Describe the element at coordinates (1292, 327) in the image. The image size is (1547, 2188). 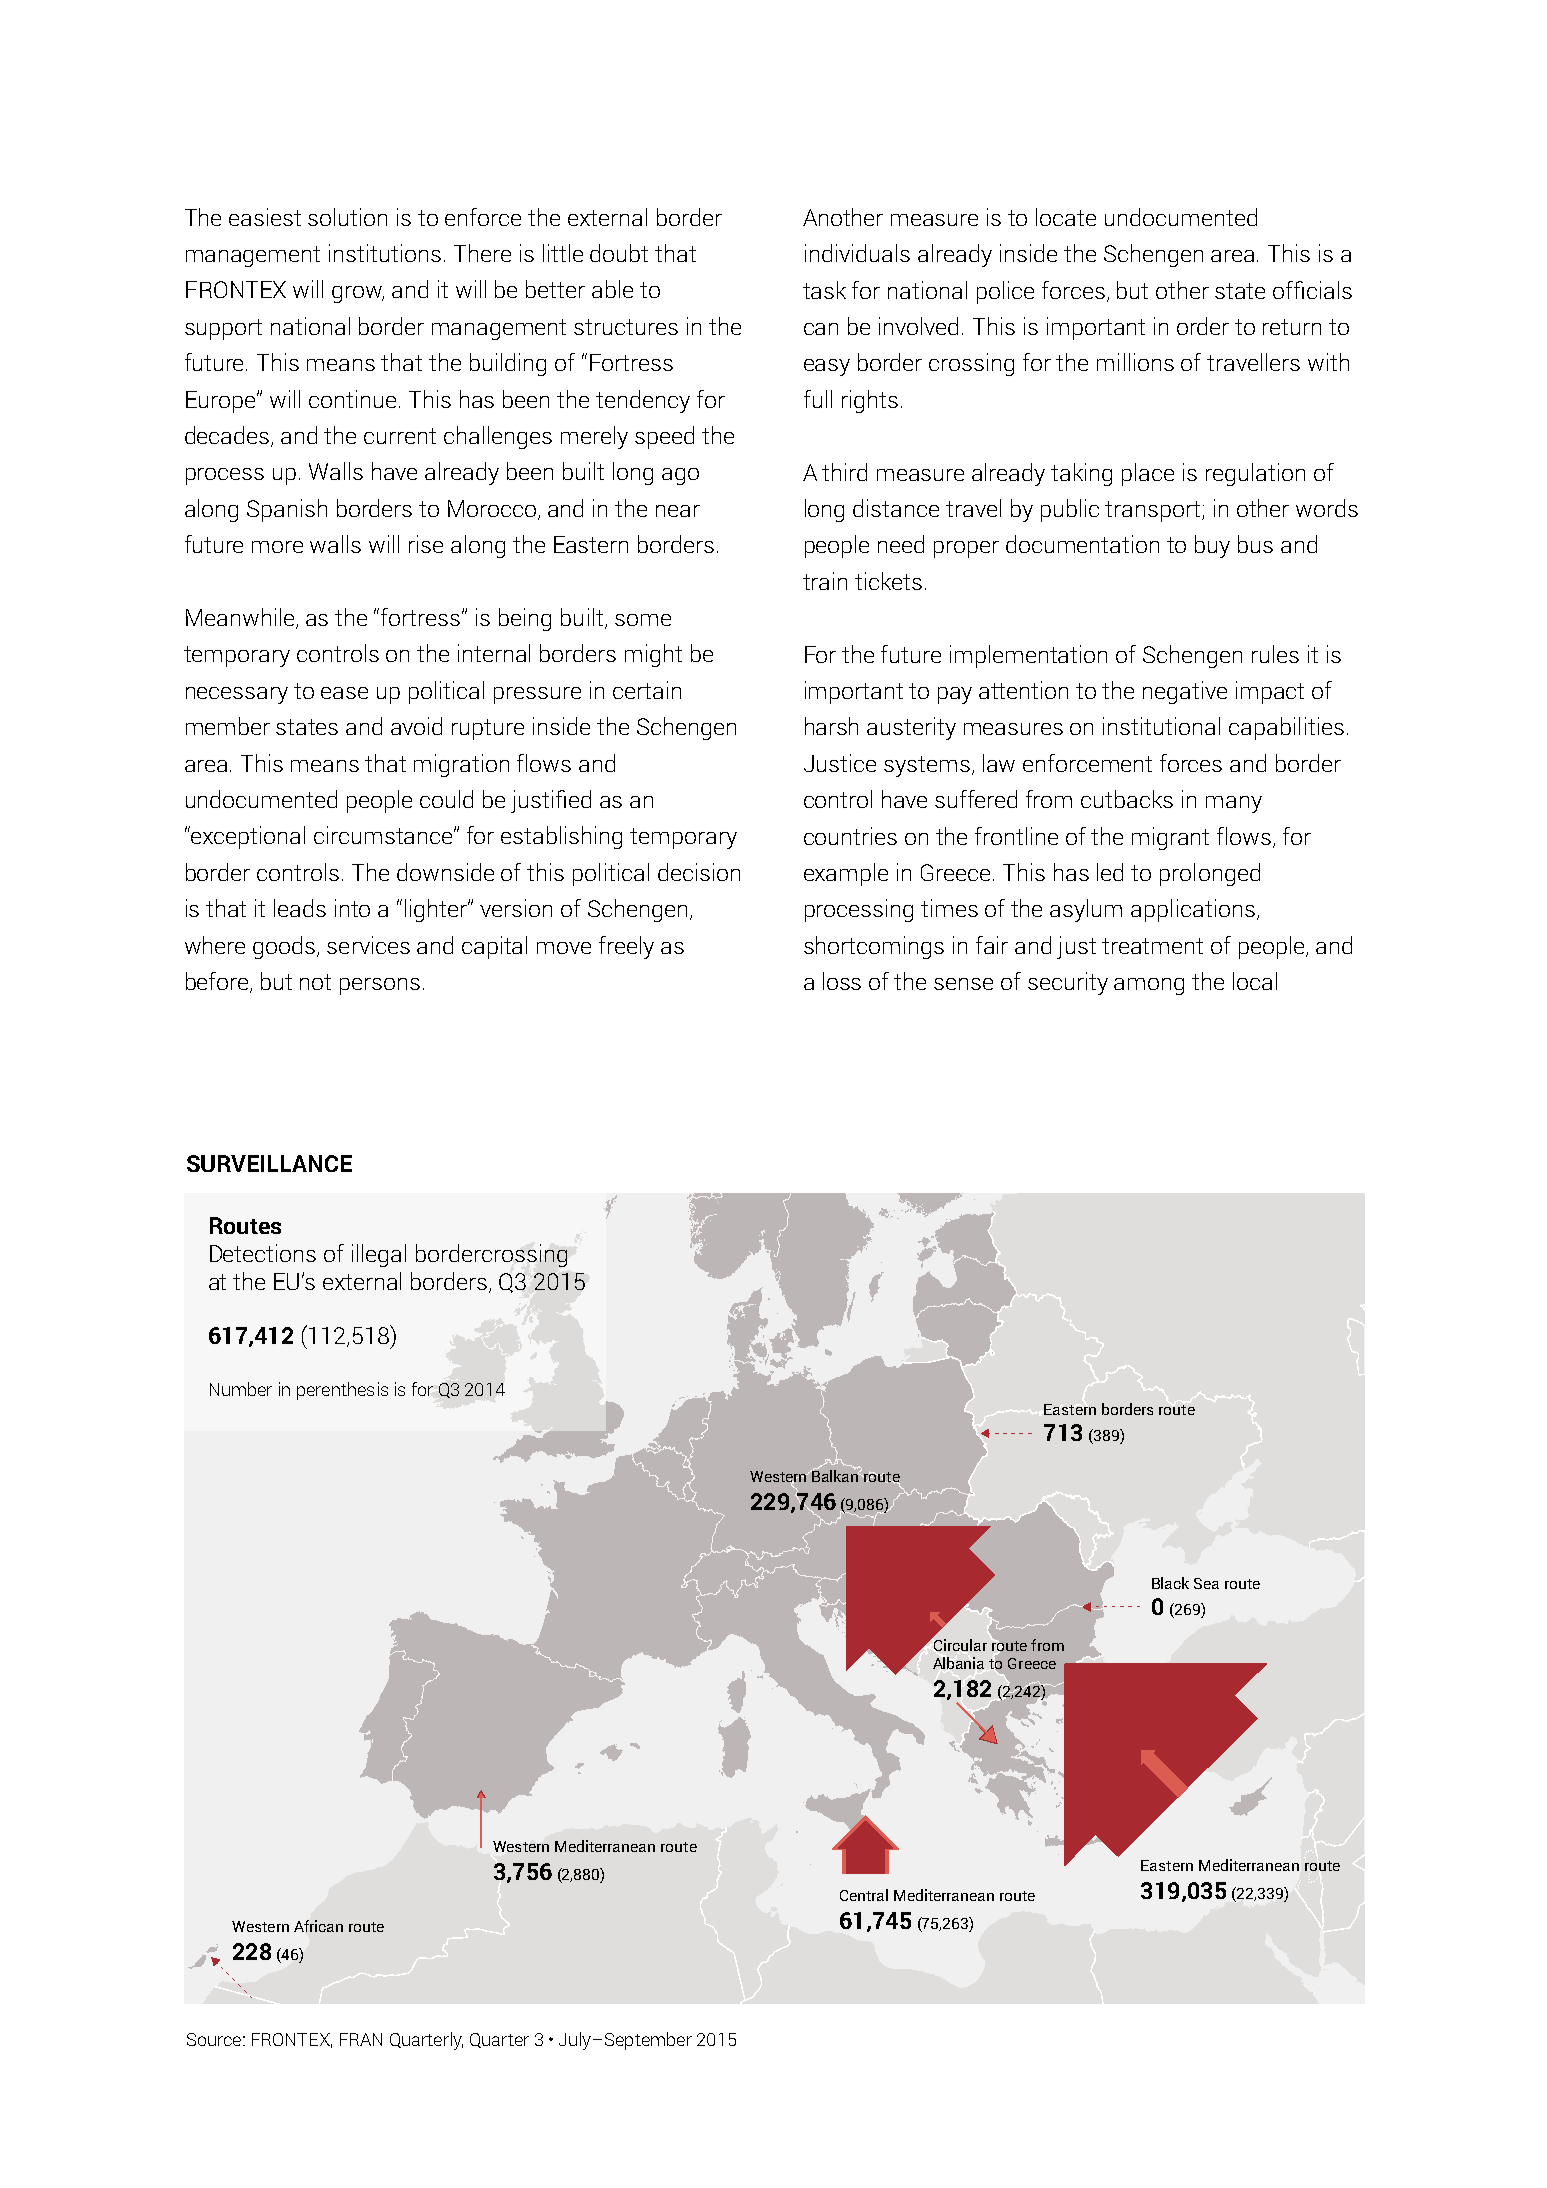
I see `return` at that location.
